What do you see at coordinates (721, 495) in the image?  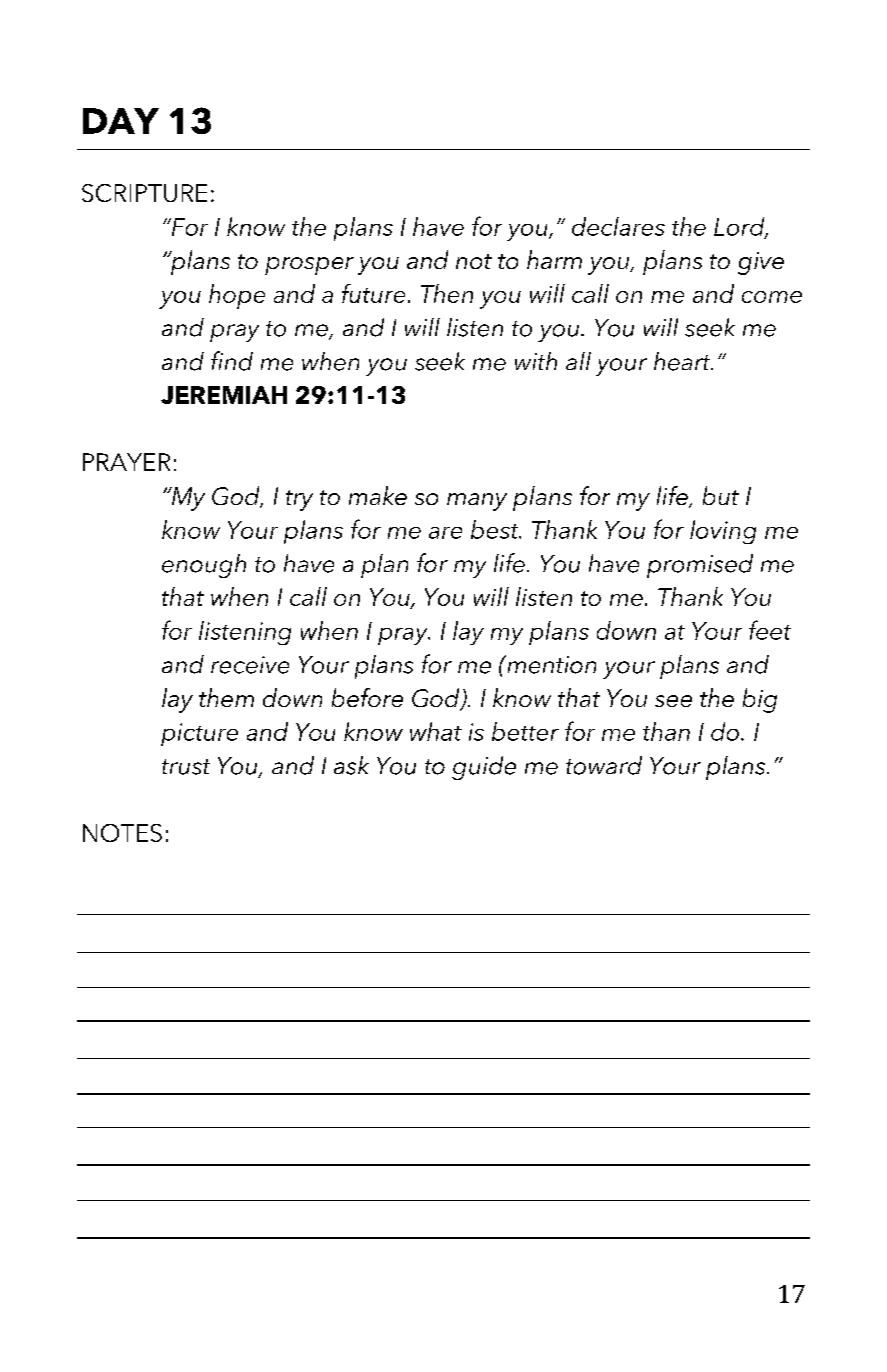 I see `but` at bounding box center [721, 495].
